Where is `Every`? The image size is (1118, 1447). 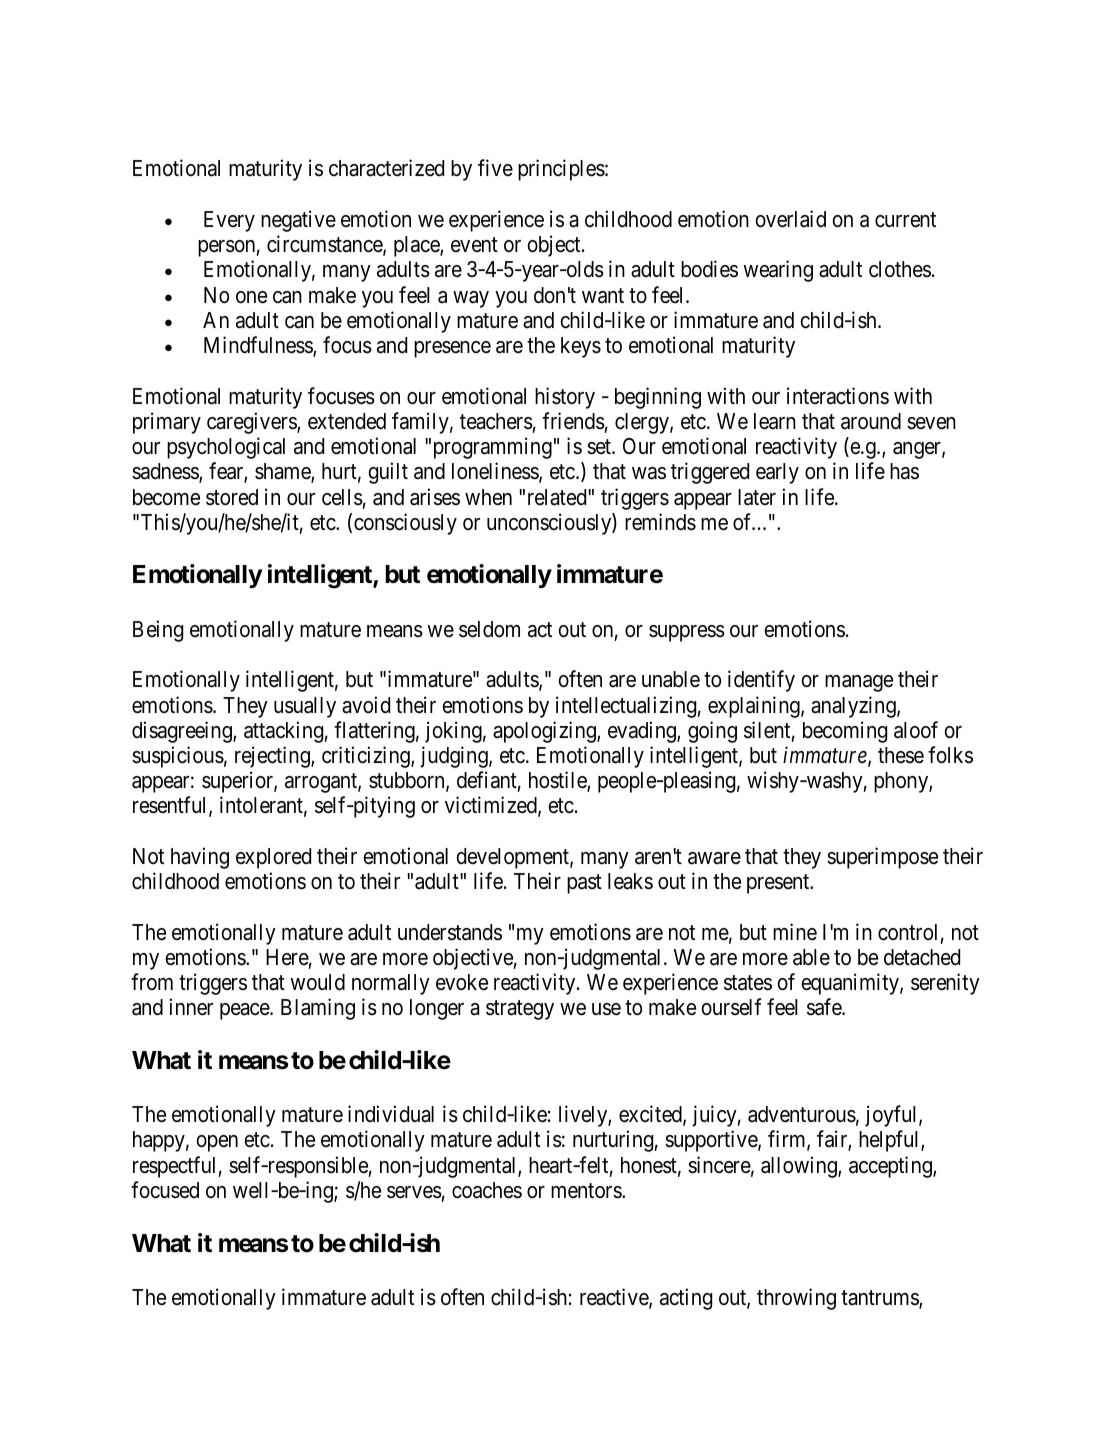
Every is located at coordinates (229, 221).
